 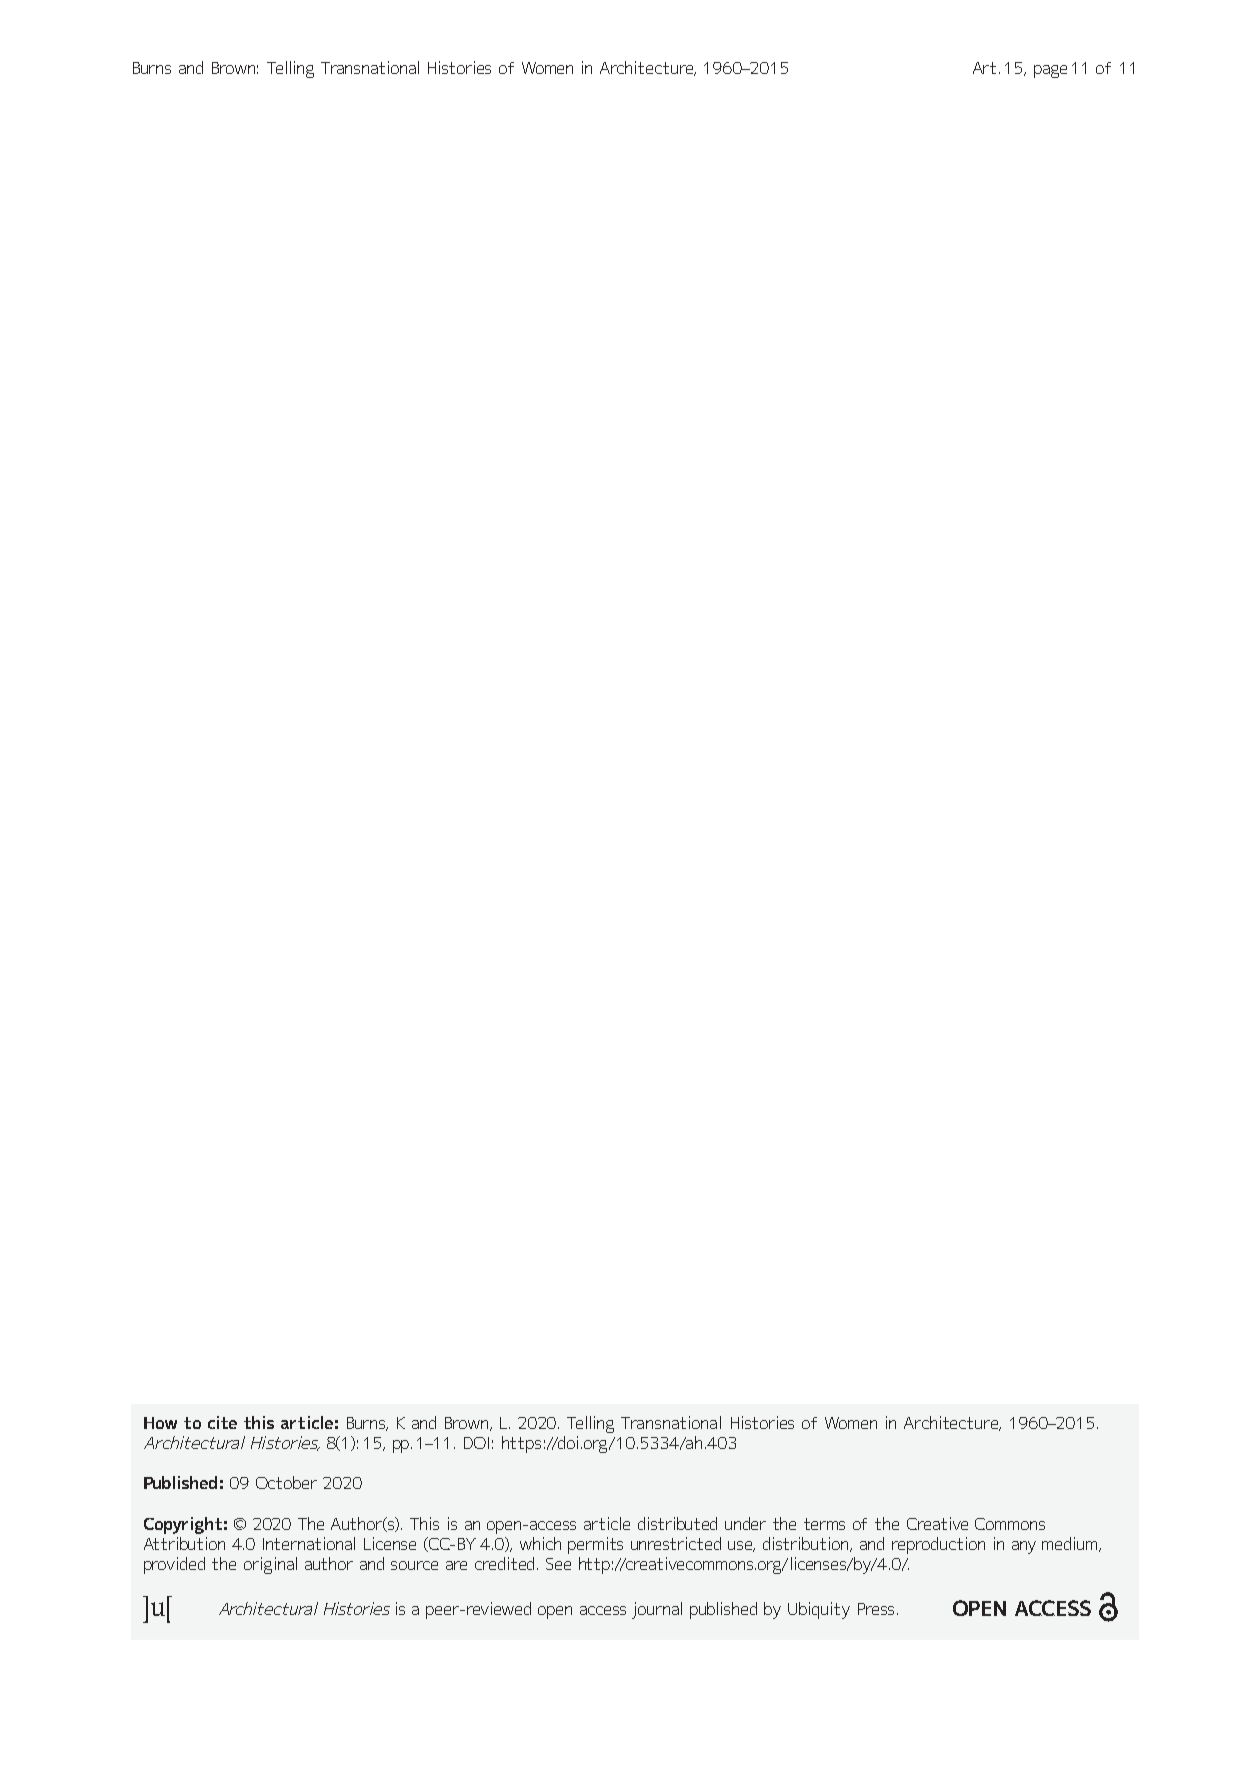 I want to click on How, so click(x=160, y=1423).
